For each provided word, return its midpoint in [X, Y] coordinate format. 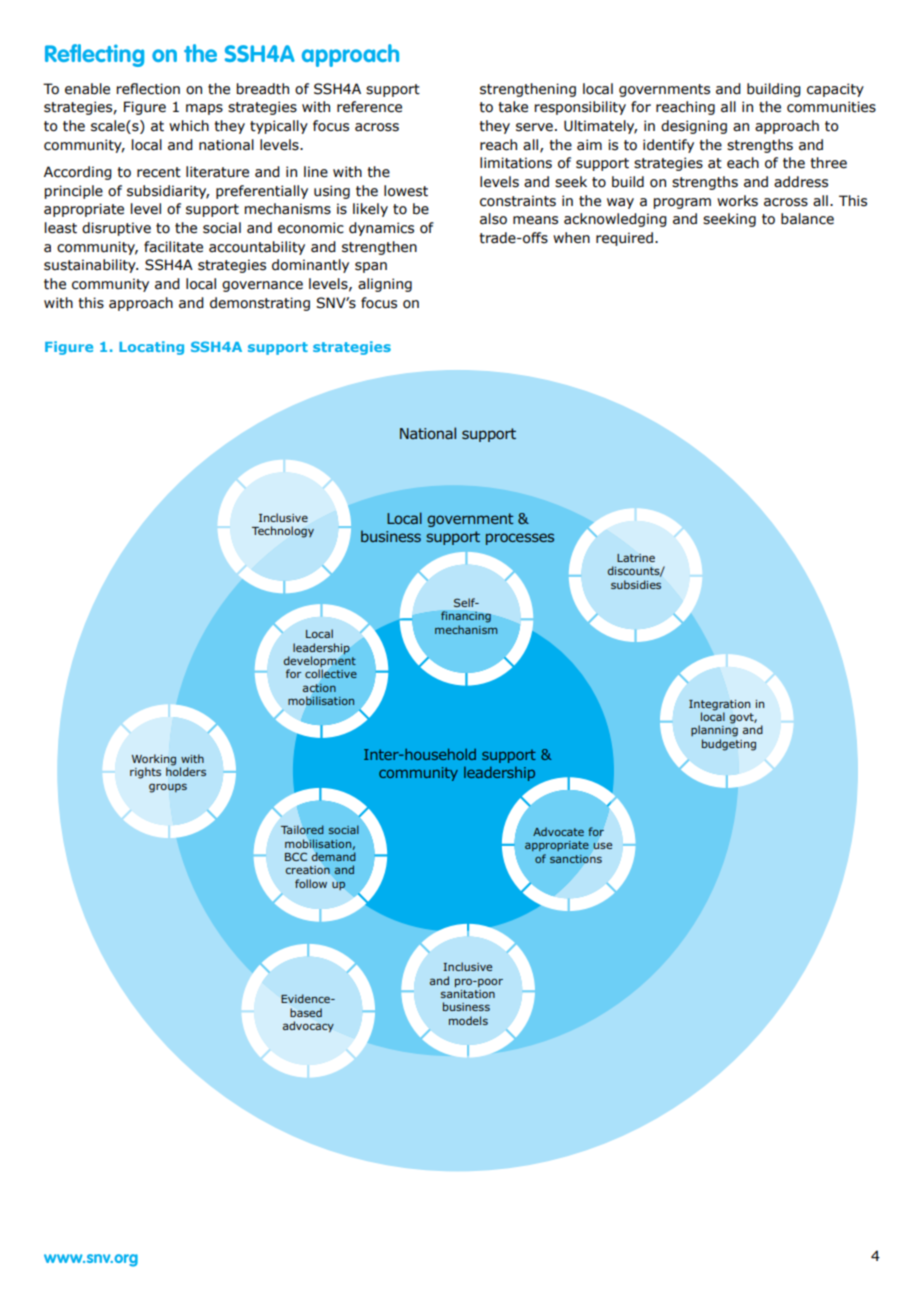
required [624, 239]
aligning [385, 285]
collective [331, 674]
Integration [719, 705]
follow [311, 883]
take [513, 107]
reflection [148, 89]
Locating [151, 348]
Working [154, 761]
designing [694, 127]
